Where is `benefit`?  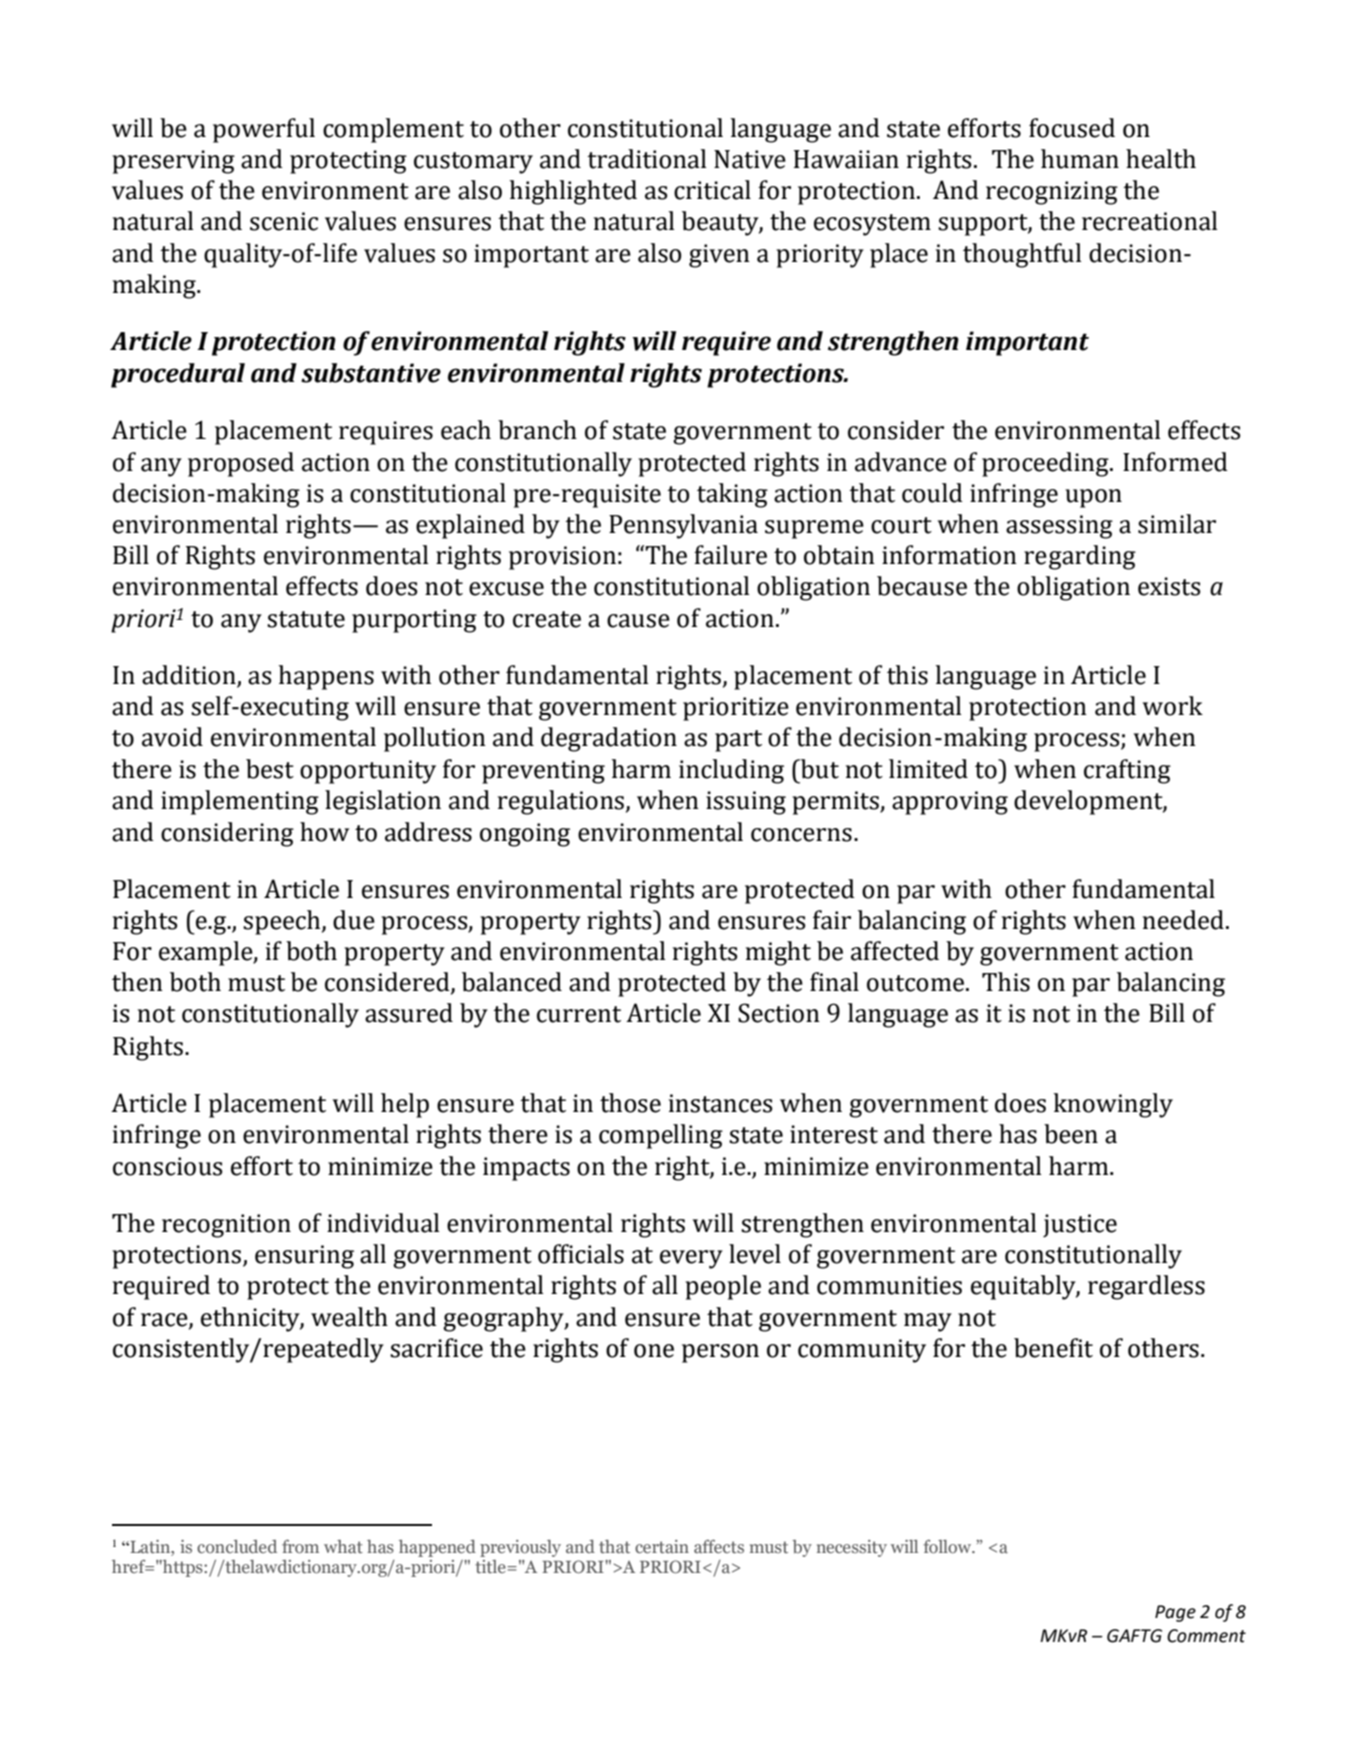 benefit is located at coordinates (1053, 1348).
